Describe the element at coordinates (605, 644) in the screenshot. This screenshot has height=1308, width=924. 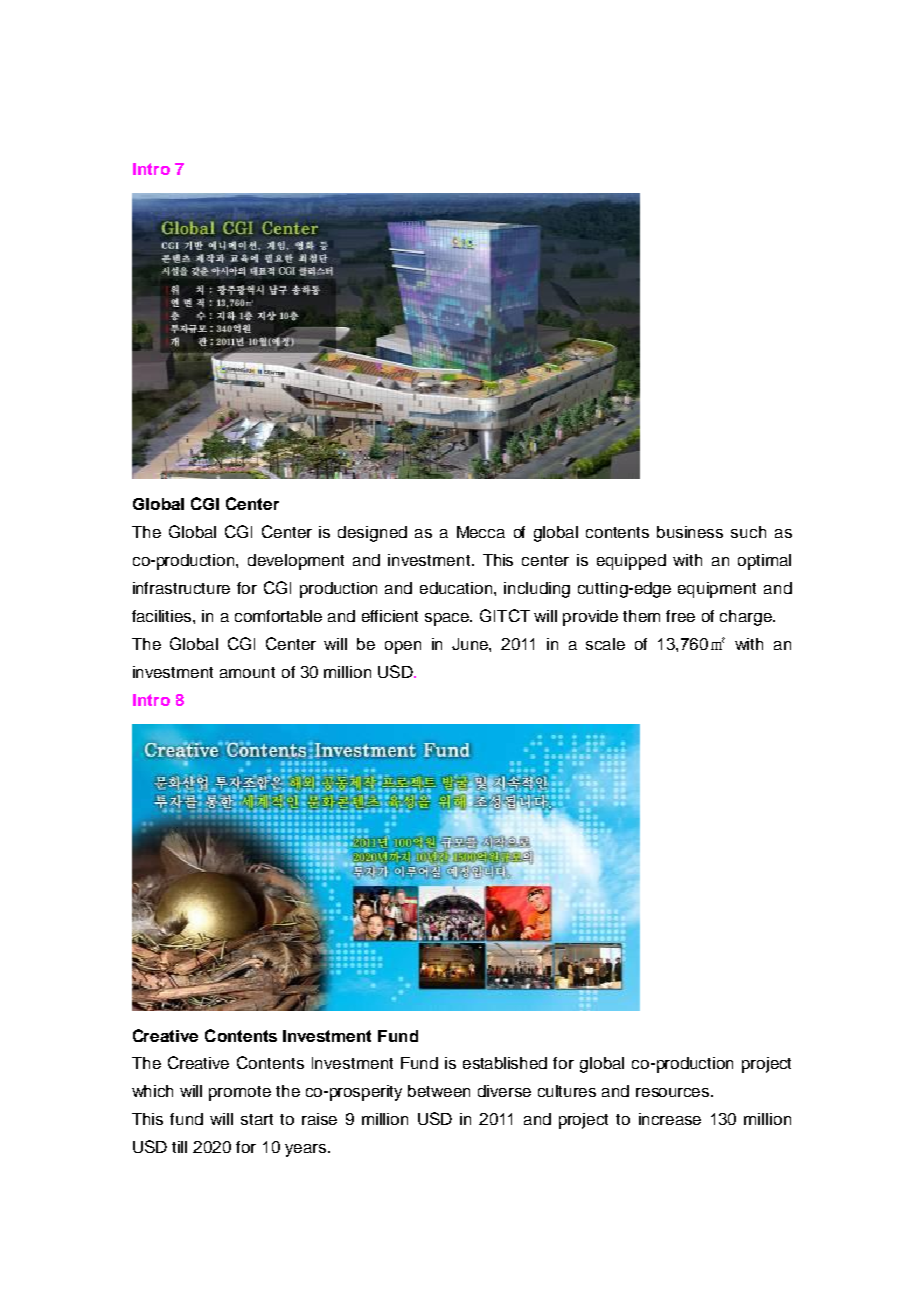
I see `scale` at that location.
